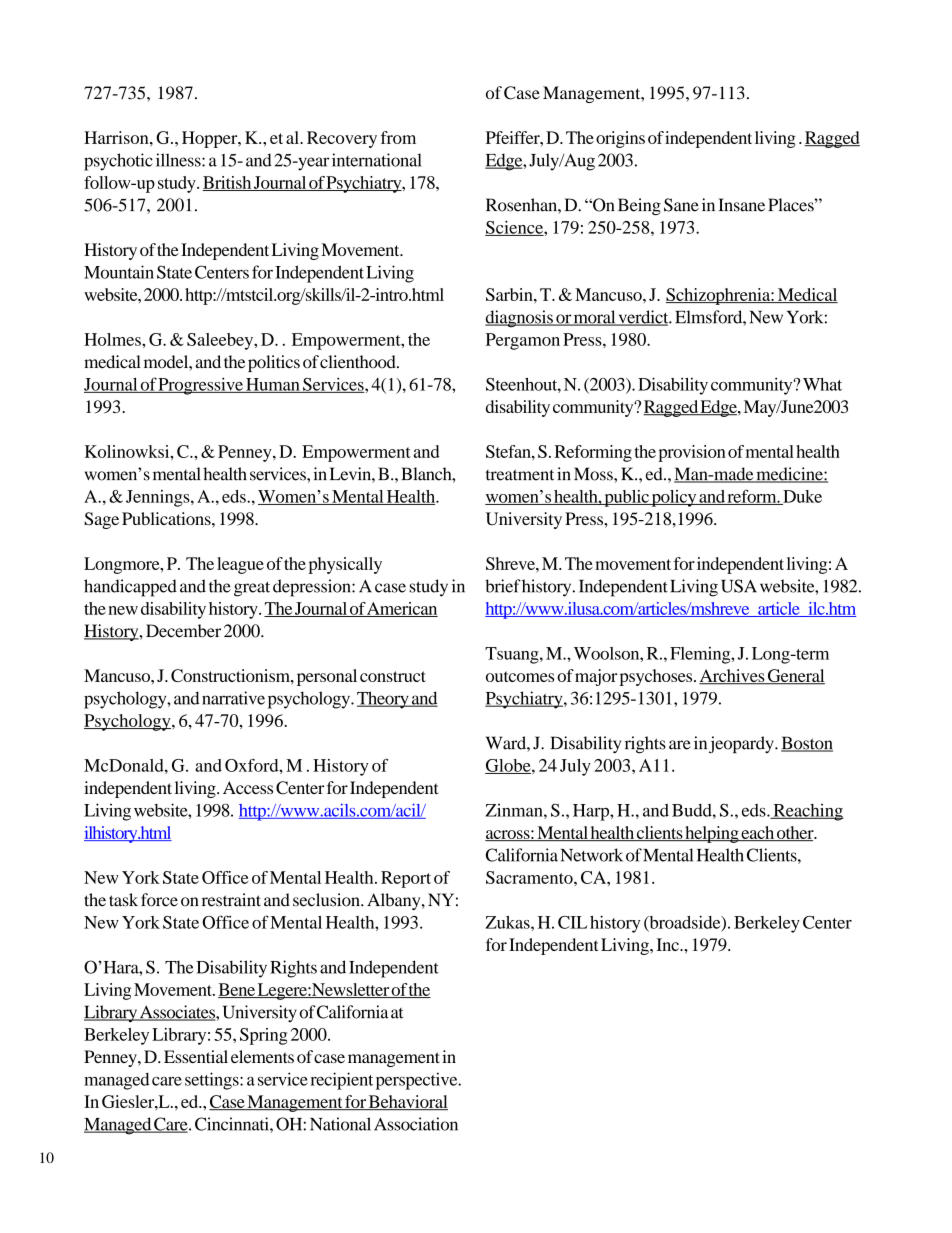 The height and width of the screenshot is (1233, 952). Describe the element at coordinates (179, 160) in the screenshot. I see `illness` at that location.
